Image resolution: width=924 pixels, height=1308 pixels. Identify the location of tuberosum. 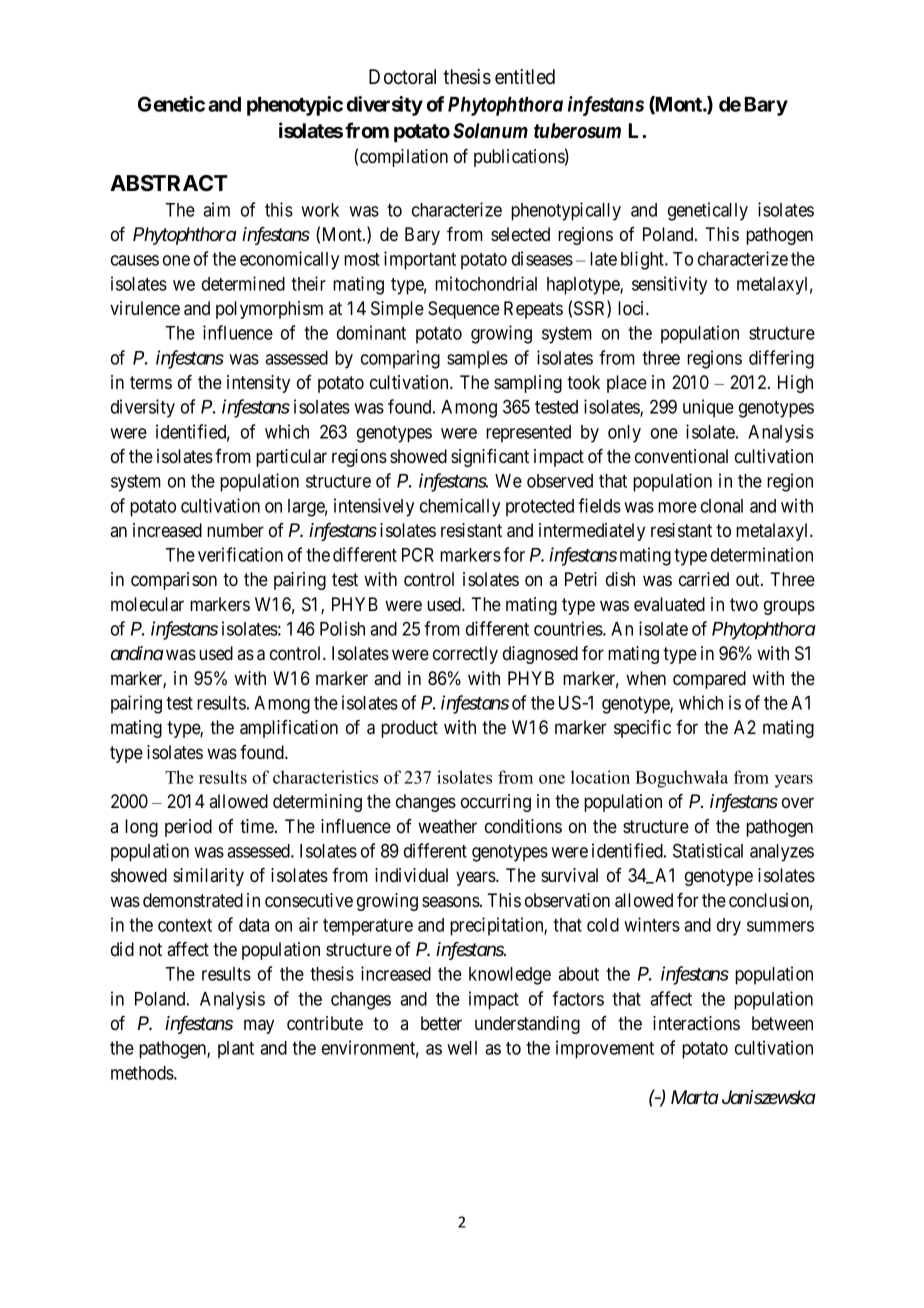
(577, 131).
